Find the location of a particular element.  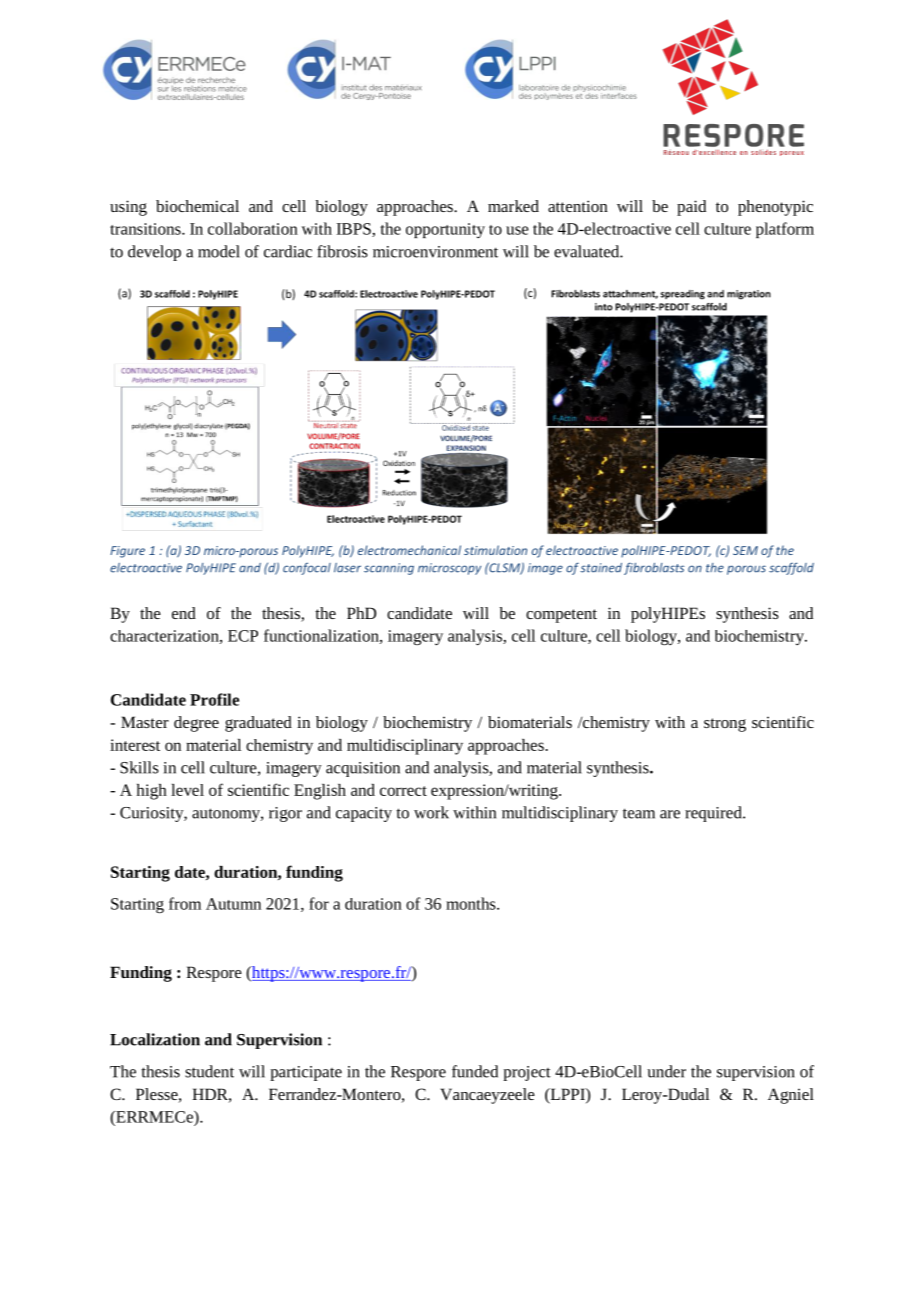

Figure is located at coordinates (127, 552).
